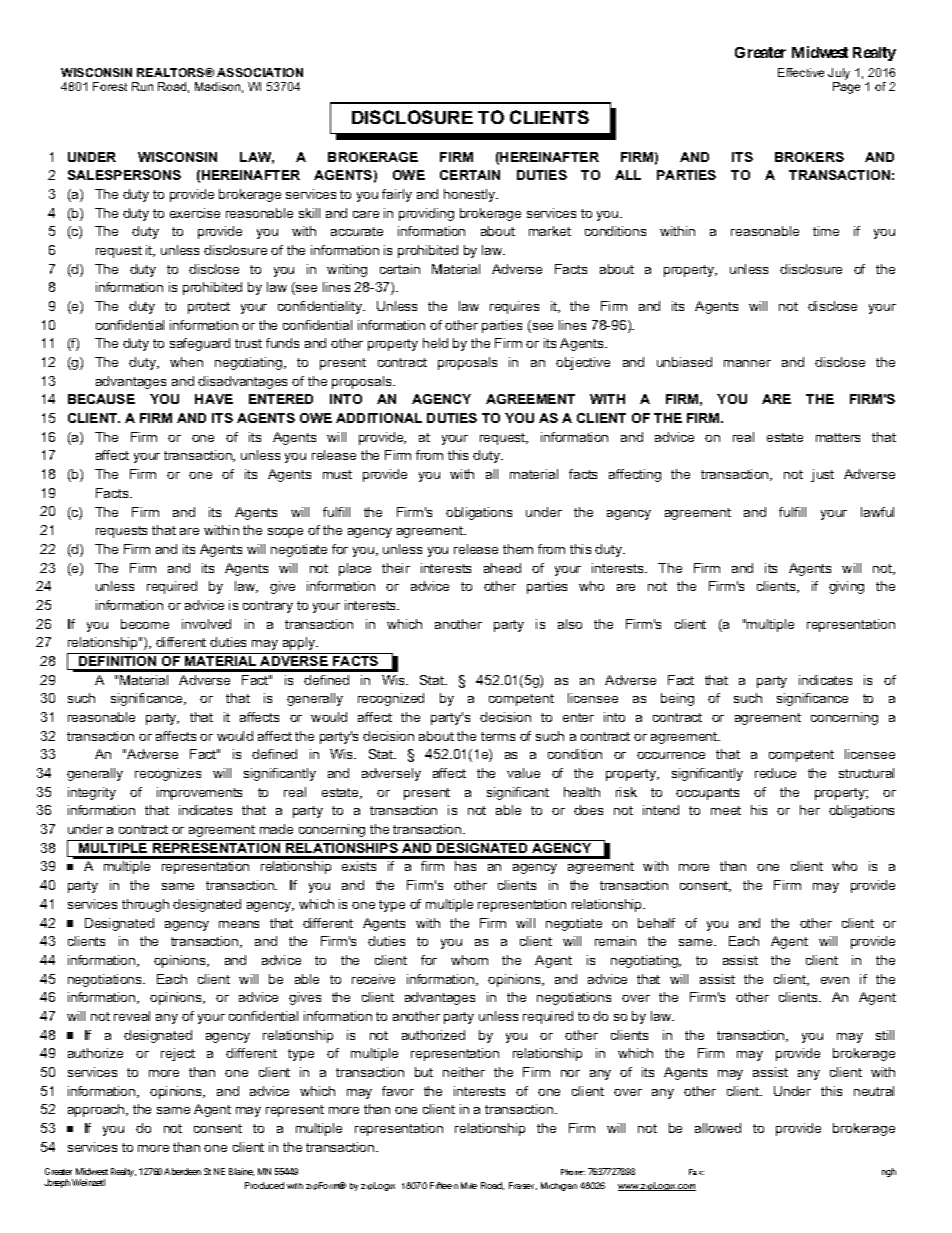  What do you see at coordinates (502, 568) in the screenshot?
I see `ahead` at bounding box center [502, 568].
